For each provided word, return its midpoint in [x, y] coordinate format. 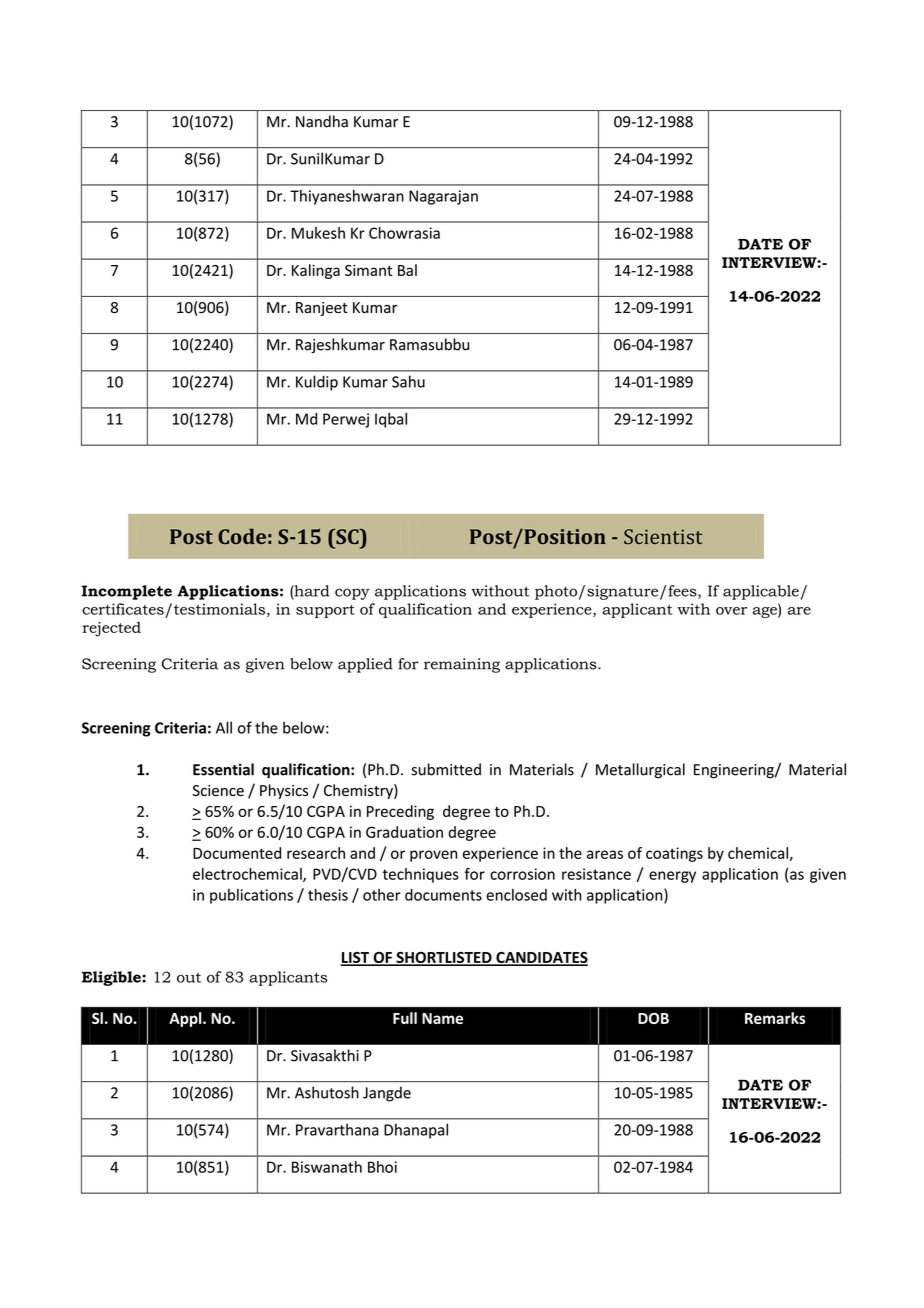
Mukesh [318, 233]
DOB [653, 1018]
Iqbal [391, 420]
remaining [462, 665]
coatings [674, 854]
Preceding [400, 812]
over [731, 611]
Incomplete [127, 592]
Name [442, 1018]
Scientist [663, 536]
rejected [112, 629]
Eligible [112, 978]
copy [352, 594]
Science [218, 791]
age [766, 612]
